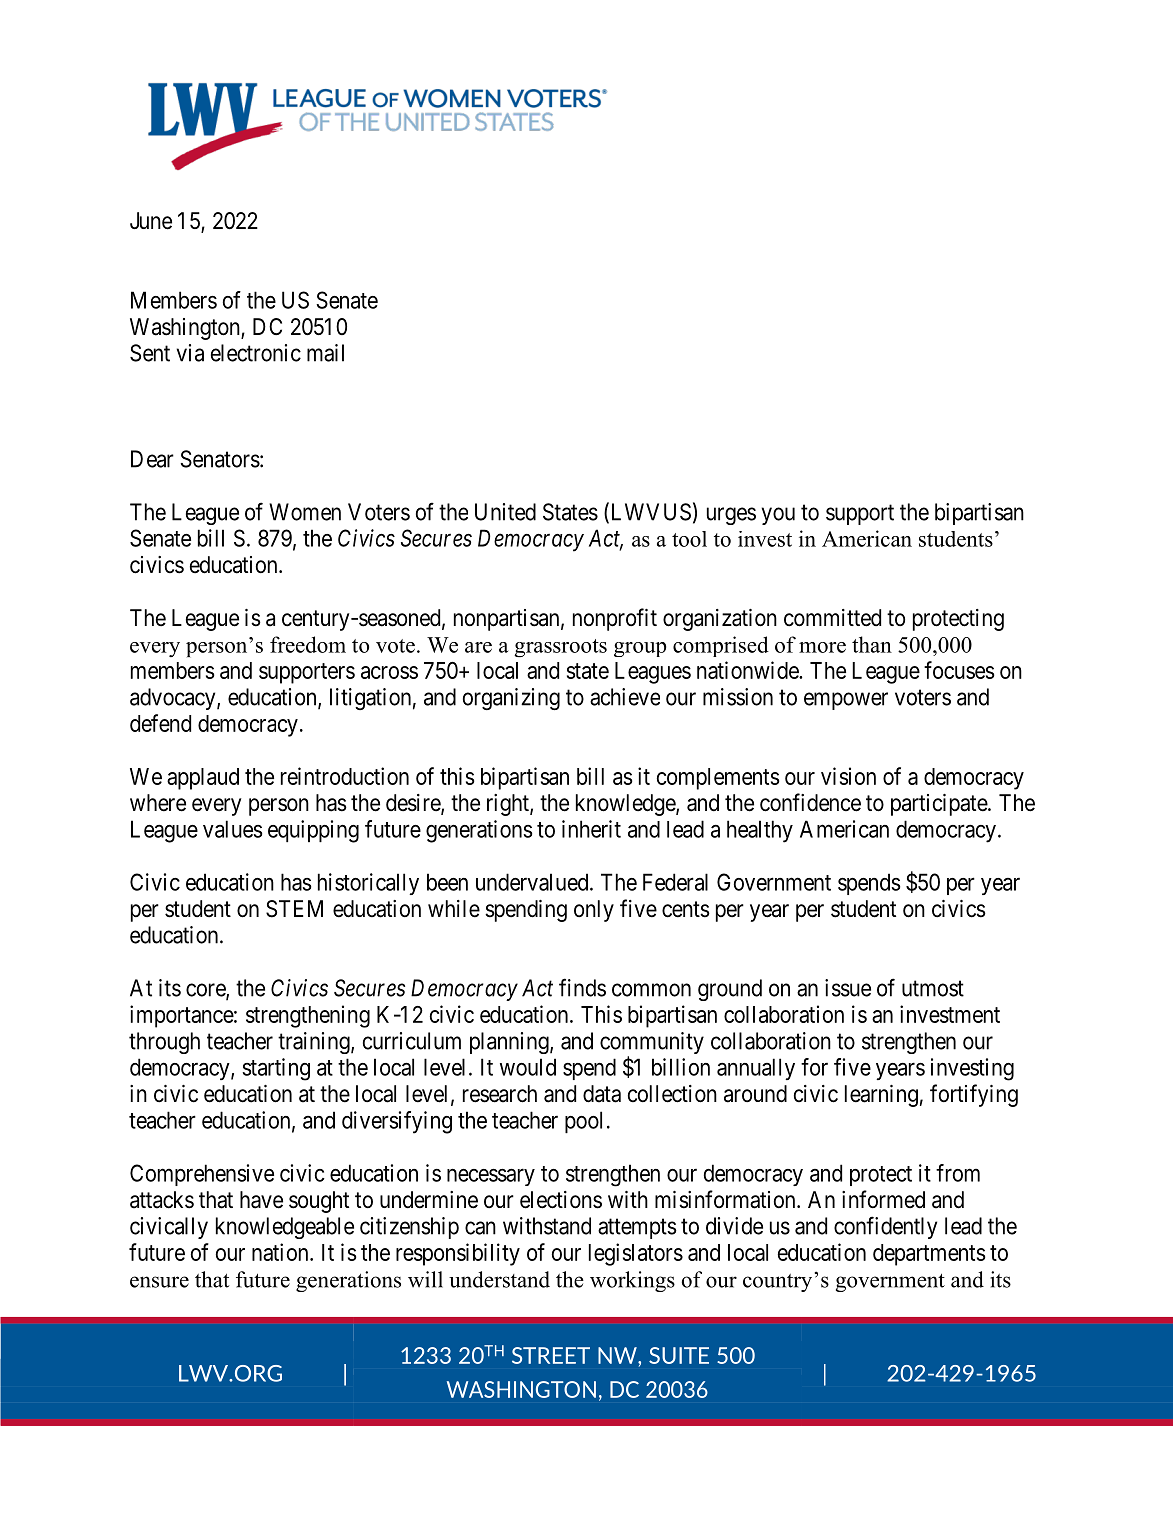  What do you see at coordinates (203, 779) in the screenshot?
I see `applaud` at bounding box center [203, 779].
